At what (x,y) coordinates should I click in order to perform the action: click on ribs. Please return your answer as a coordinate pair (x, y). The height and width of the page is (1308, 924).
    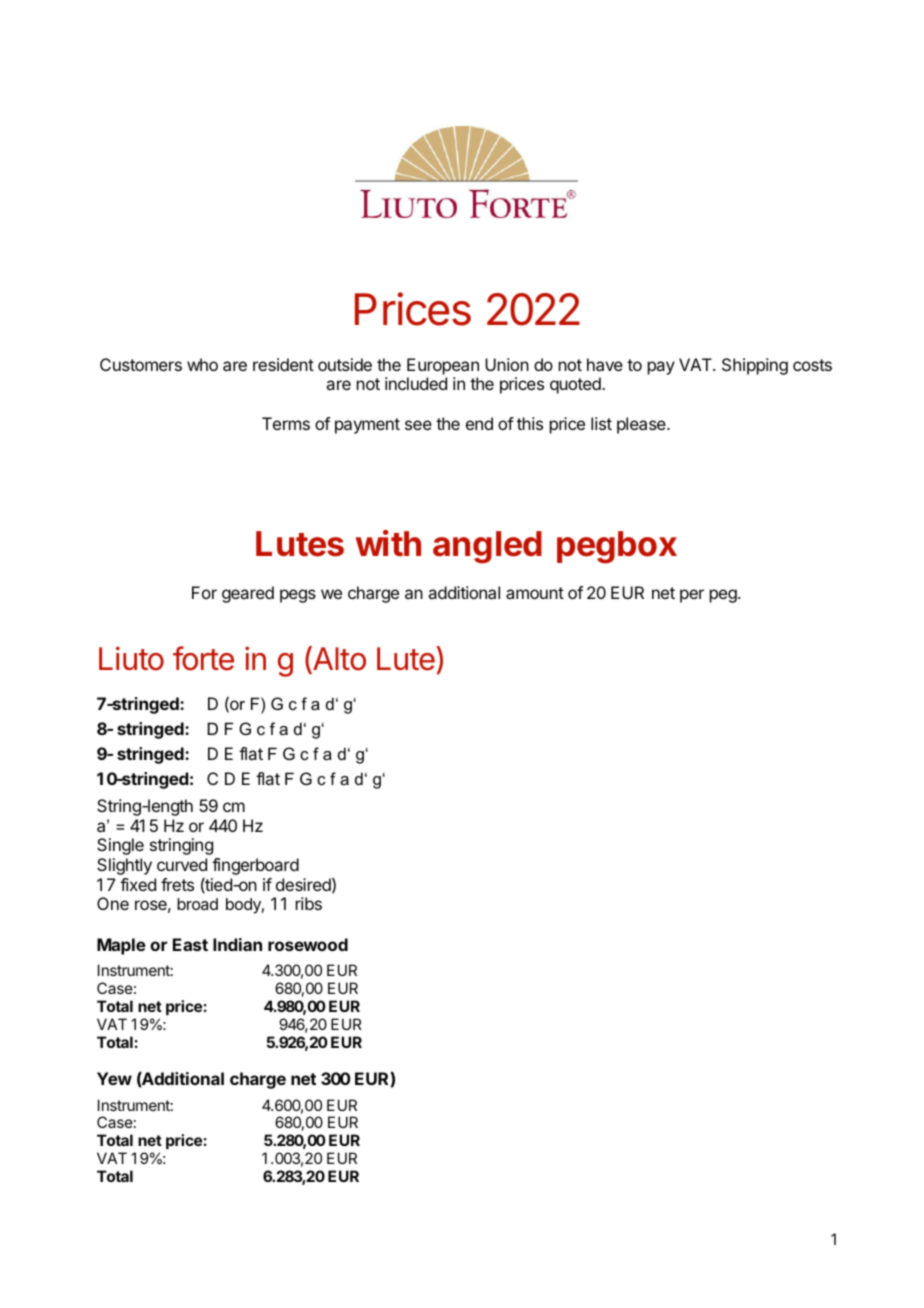
    Looking at the image, I should click on (309, 903).
